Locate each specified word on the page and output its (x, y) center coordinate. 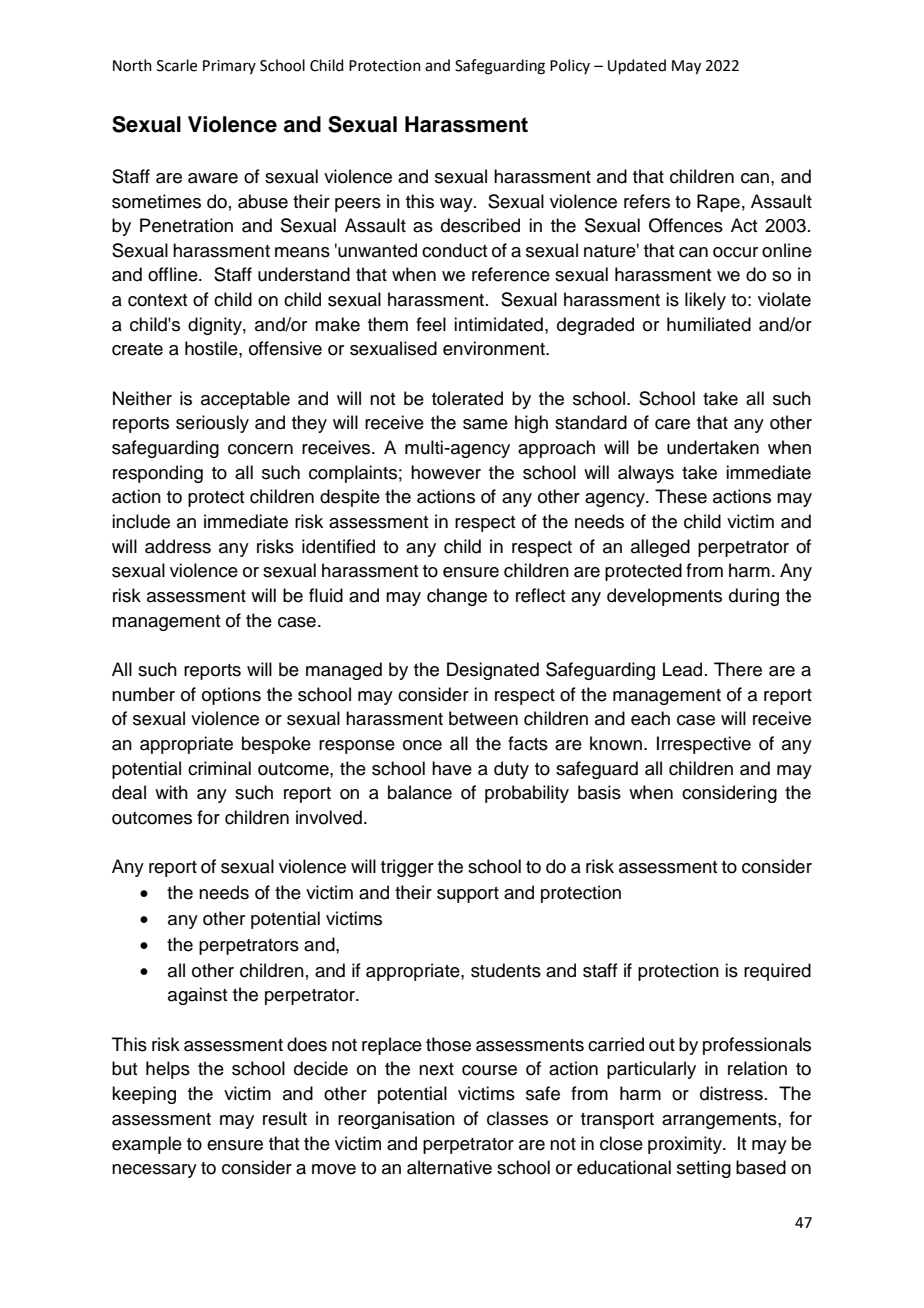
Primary (229, 67)
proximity (686, 1145)
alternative (449, 1167)
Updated (637, 66)
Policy (570, 66)
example (147, 1145)
